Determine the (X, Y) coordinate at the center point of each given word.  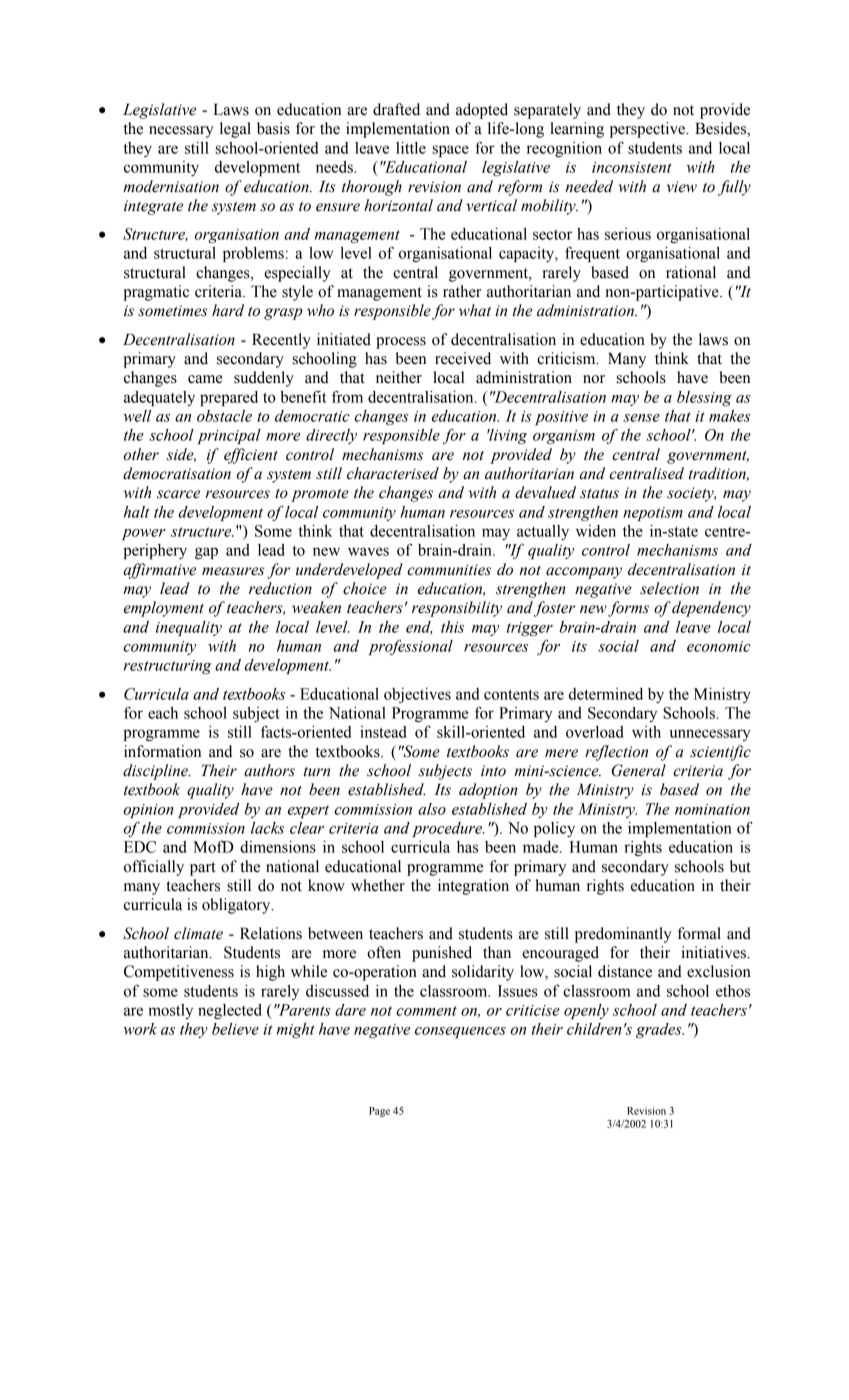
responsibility (457, 609)
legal (235, 130)
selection (669, 588)
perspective (648, 130)
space (451, 151)
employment (164, 609)
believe (235, 1029)
